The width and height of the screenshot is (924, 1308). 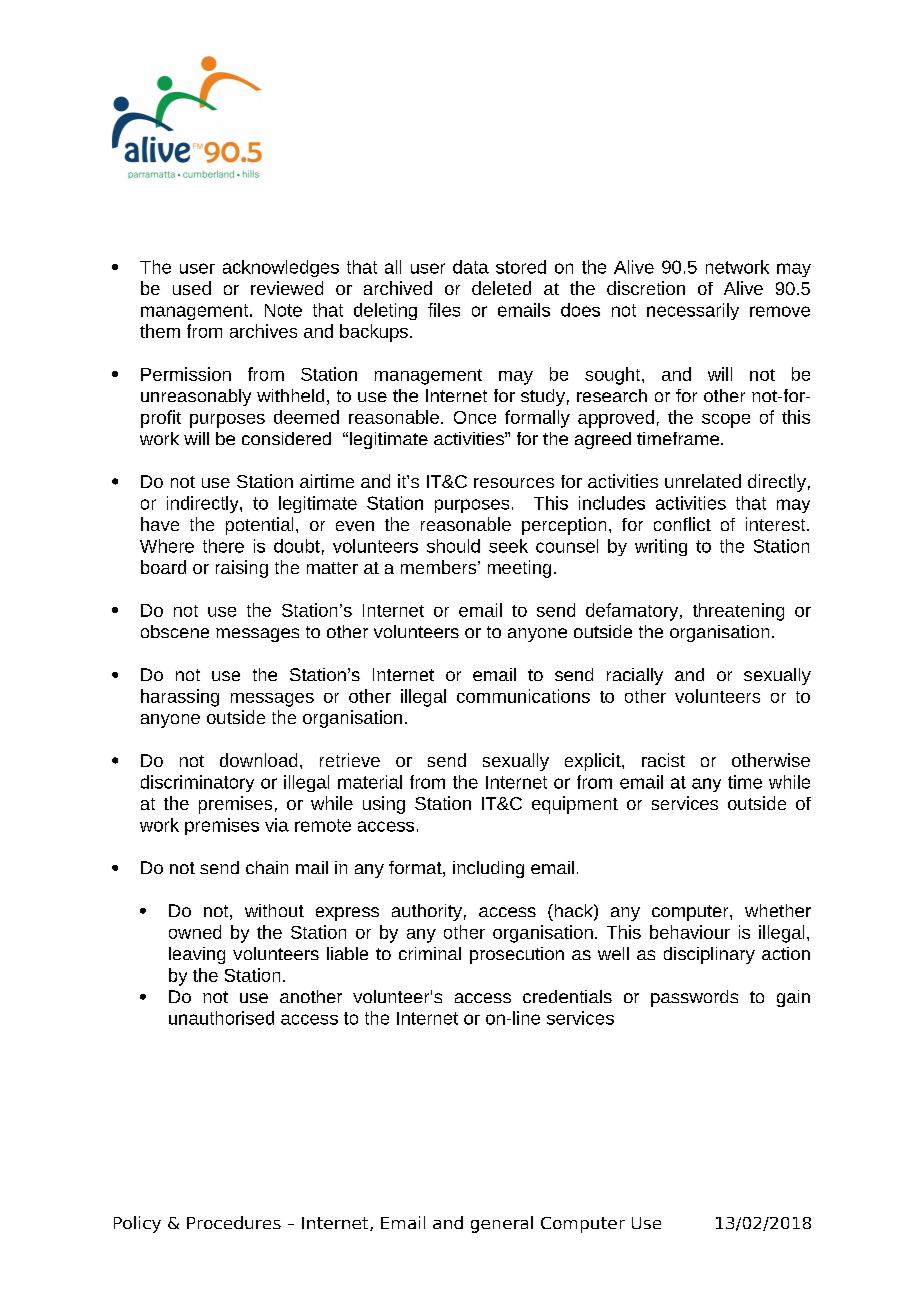 I want to click on files, so click(x=444, y=310).
